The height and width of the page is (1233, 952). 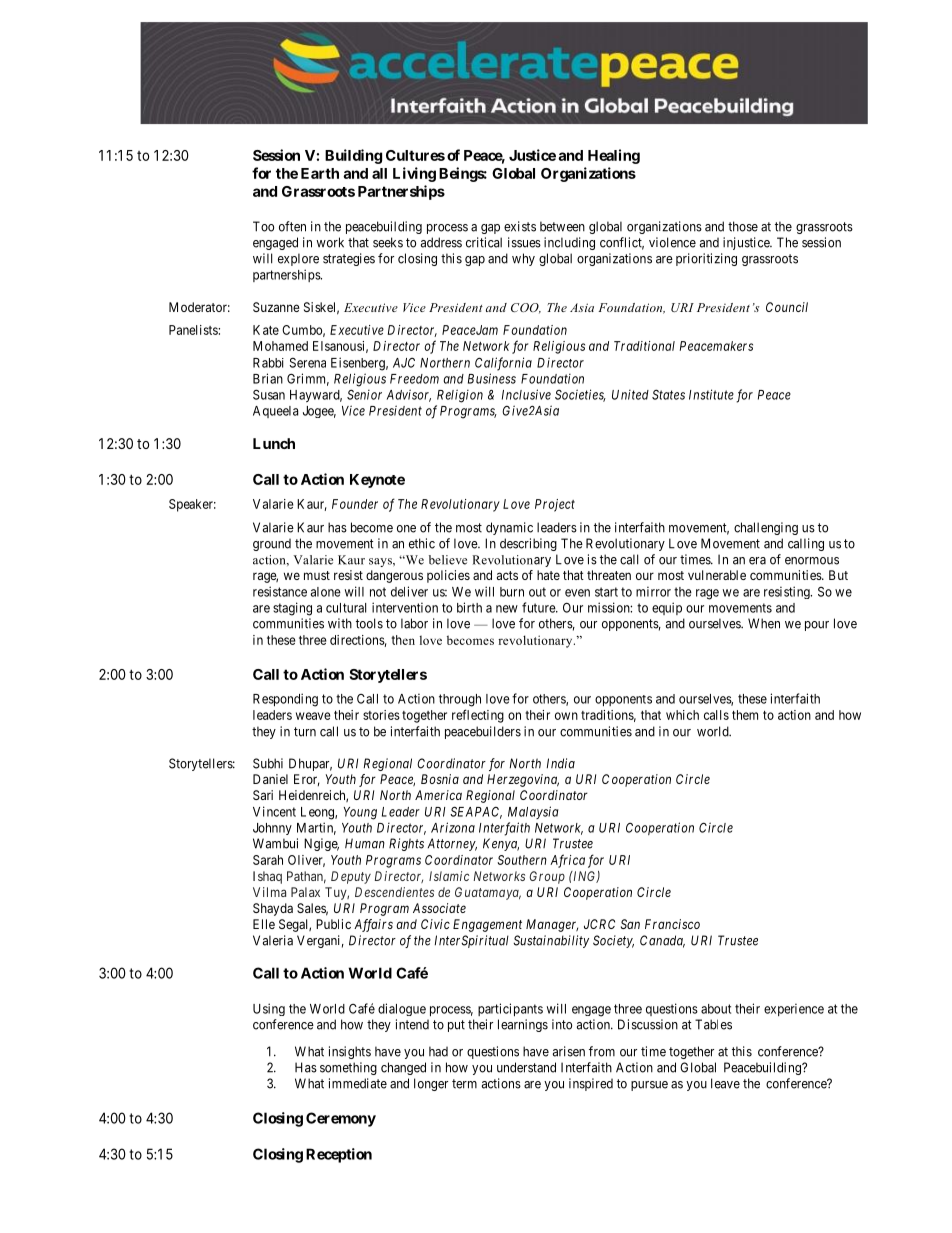 I want to click on When, so click(x=764, y=623).
